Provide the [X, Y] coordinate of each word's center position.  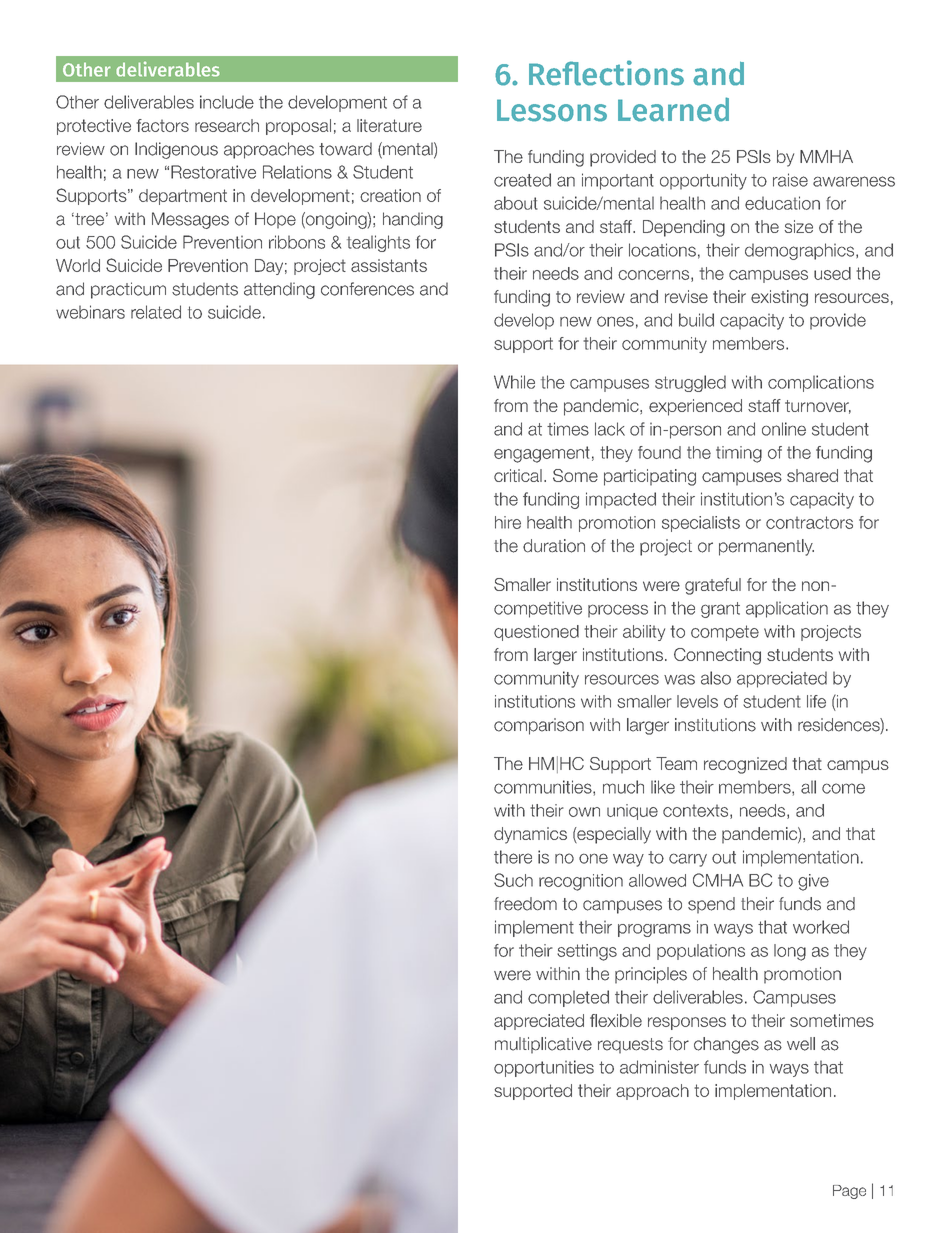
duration [554, 546]
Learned [673, 109]
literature [389, 125]
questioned [536, 633]
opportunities [544, 1068]
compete [725, 633]
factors [162, 125]
